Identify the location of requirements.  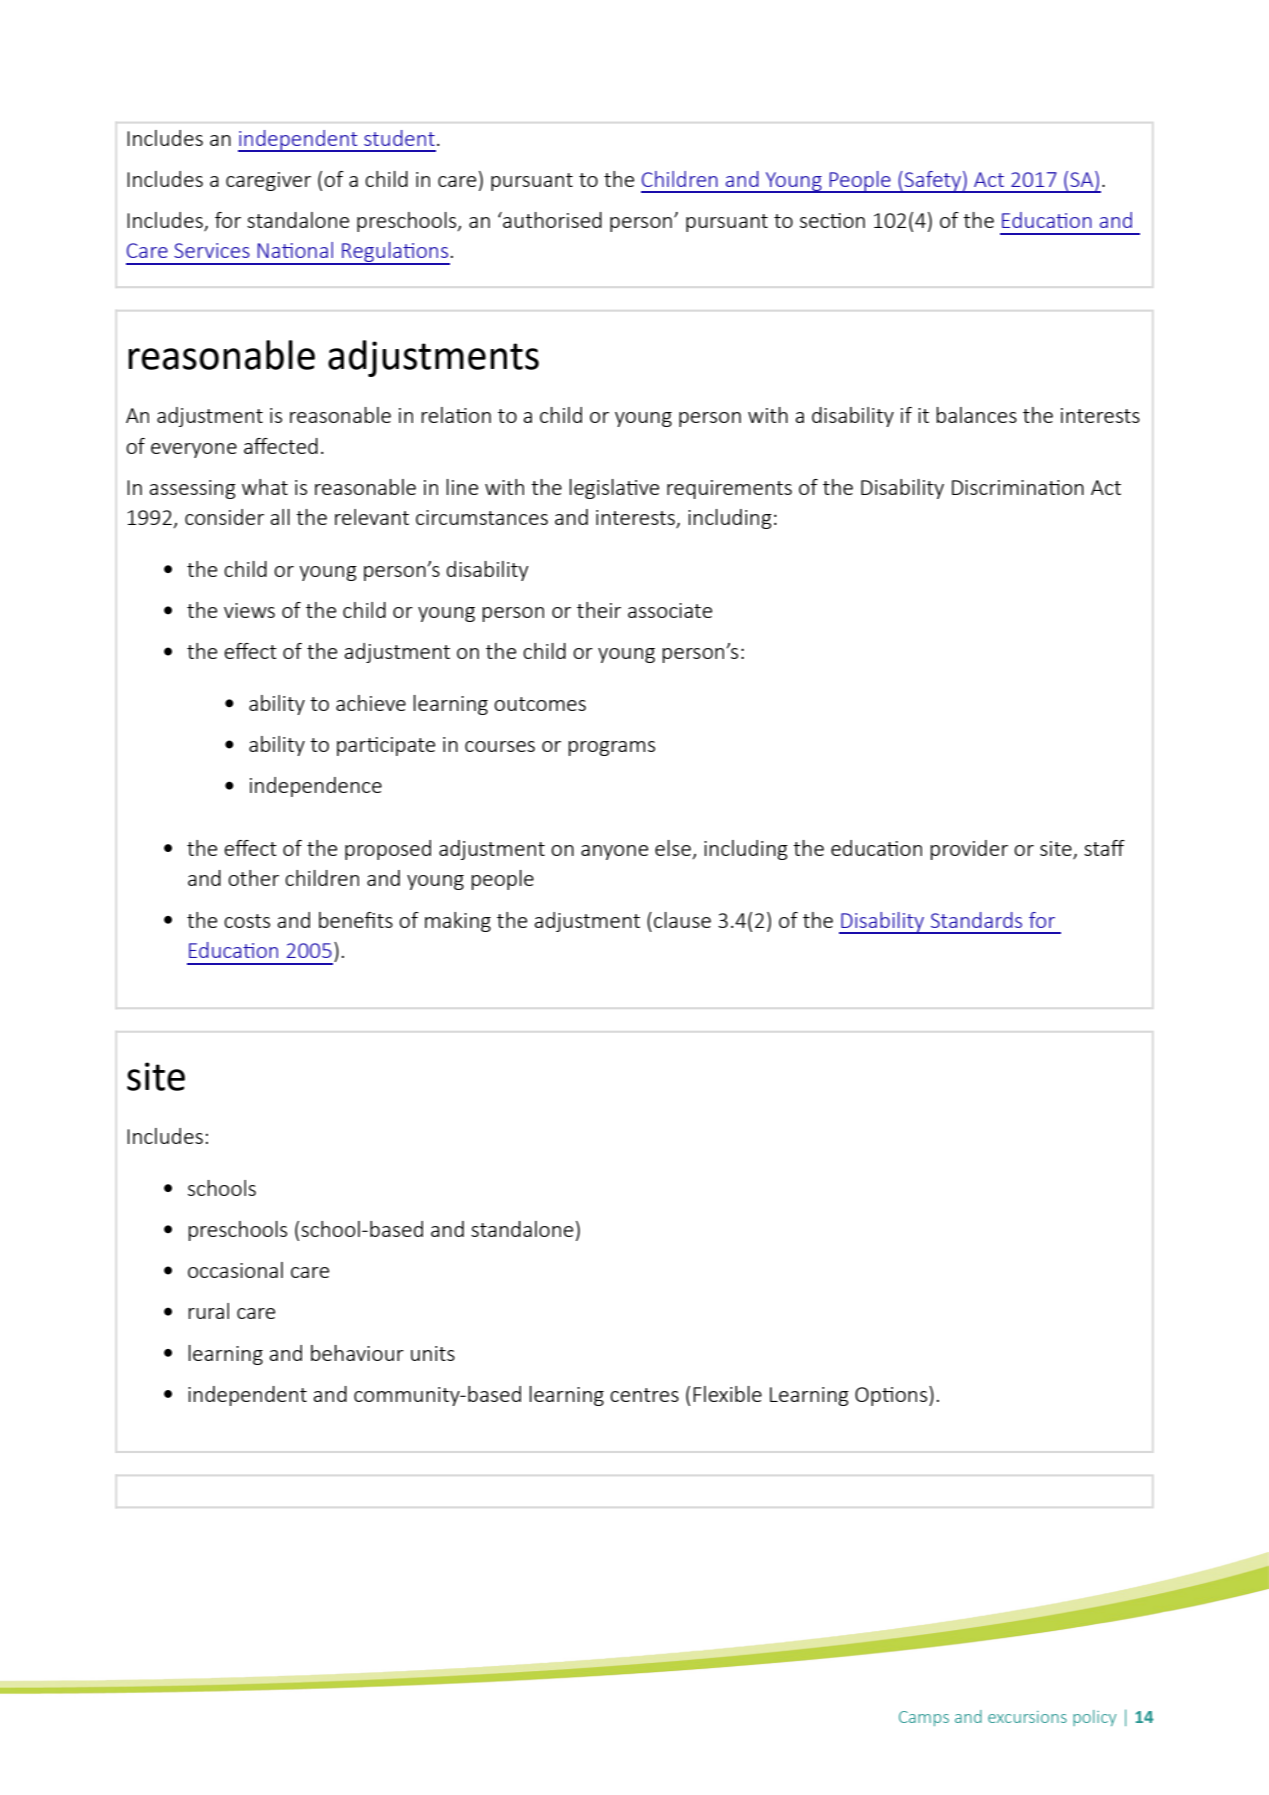
(729, 489).
